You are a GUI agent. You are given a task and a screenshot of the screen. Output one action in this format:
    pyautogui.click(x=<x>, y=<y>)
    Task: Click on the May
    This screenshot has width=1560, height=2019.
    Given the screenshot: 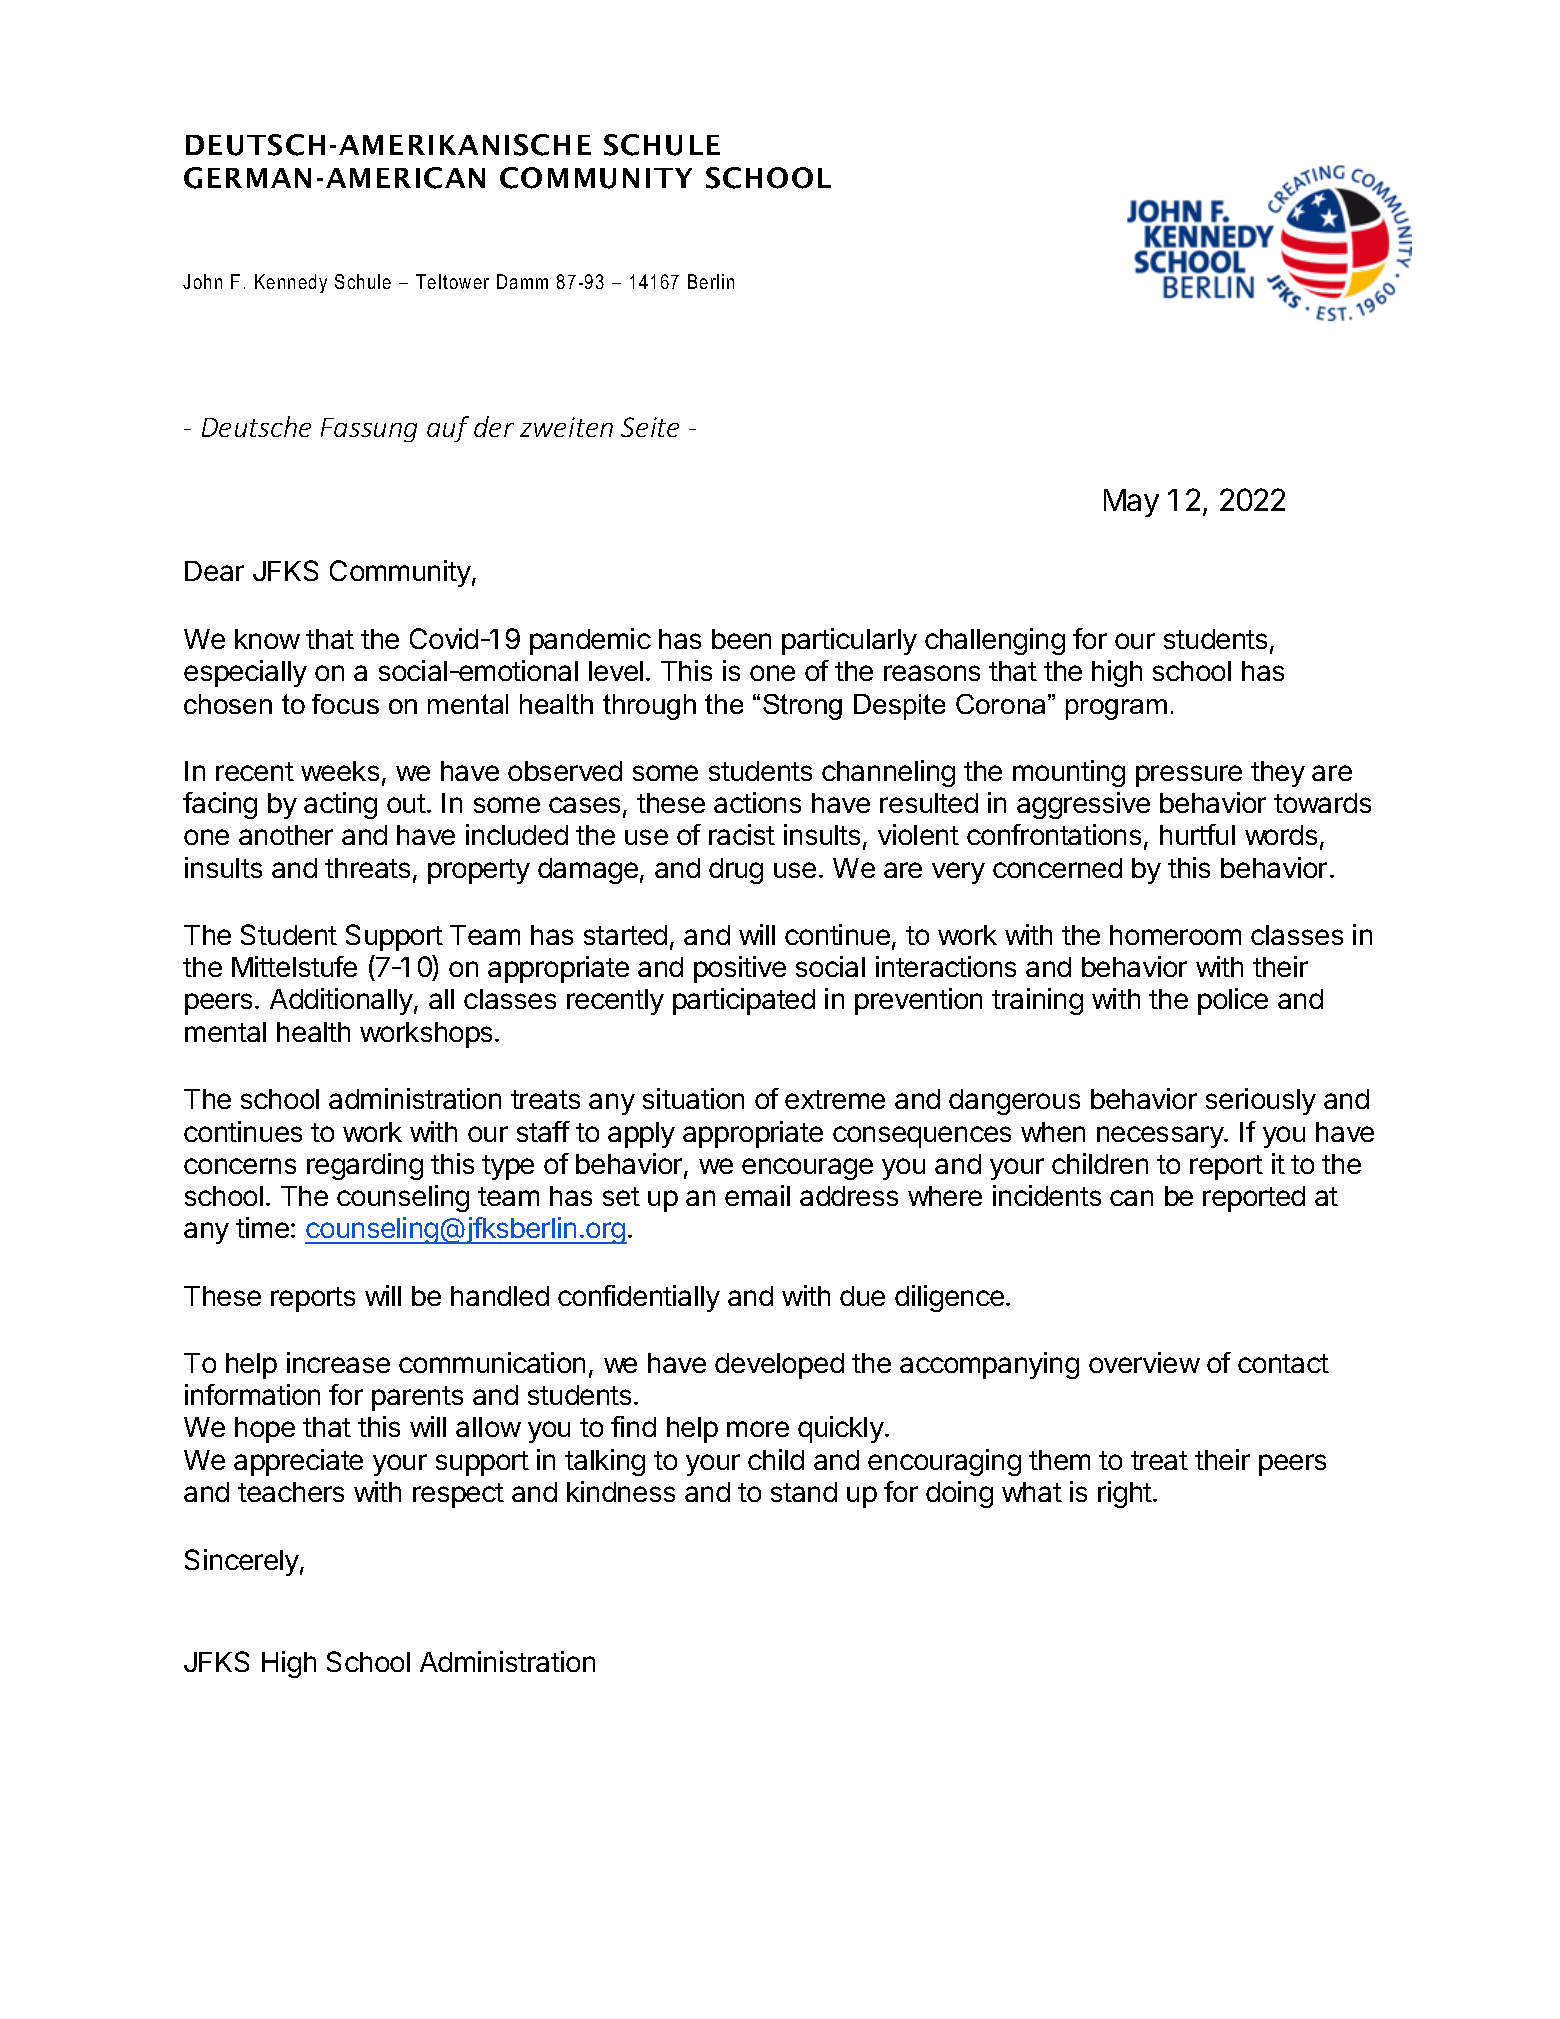 What is the action you would take?
    pyautogui.click(x=1131, y=503)
